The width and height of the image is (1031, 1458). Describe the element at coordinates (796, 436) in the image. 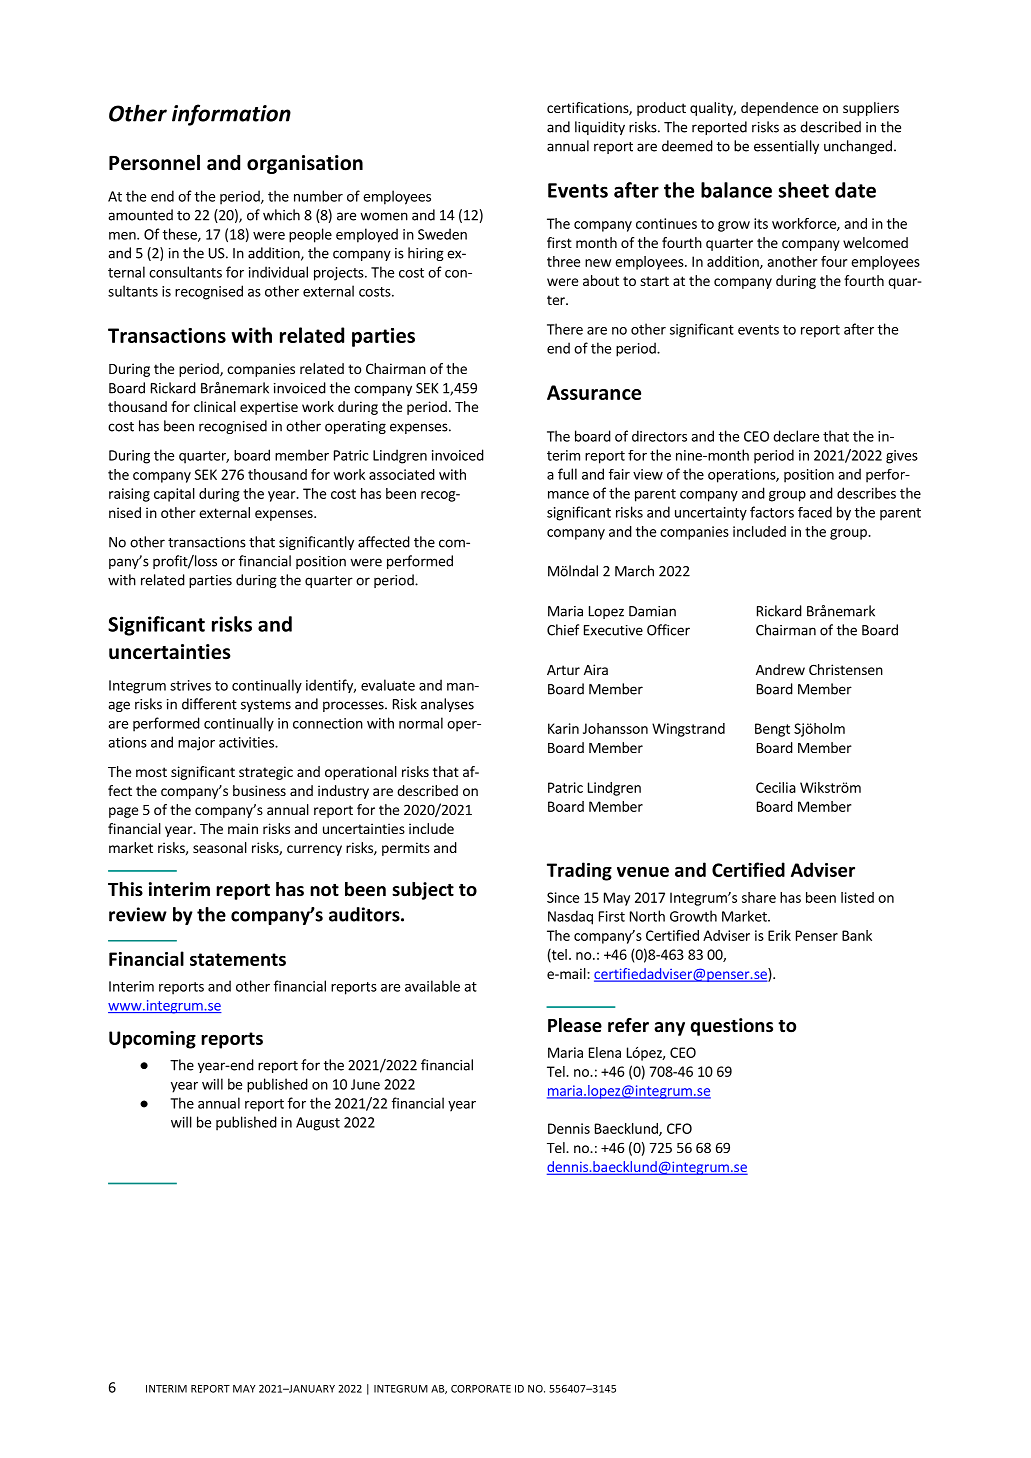

I see `declare` at that location.
